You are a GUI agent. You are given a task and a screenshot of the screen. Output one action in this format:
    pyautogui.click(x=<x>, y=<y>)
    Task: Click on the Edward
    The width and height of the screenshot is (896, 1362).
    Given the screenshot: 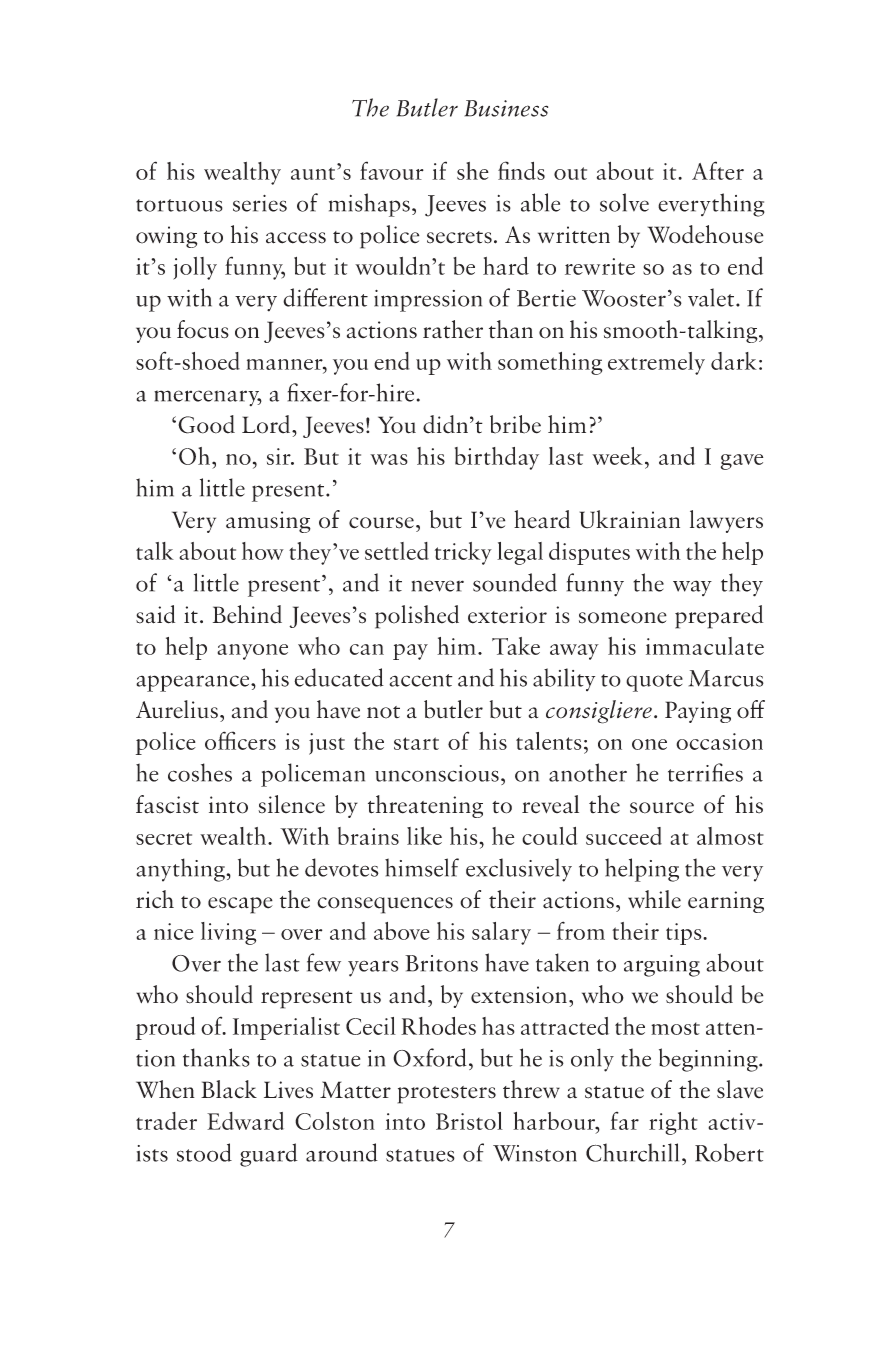 What is the action you would take?
    pyautogui.click(x=245, y=1121)
